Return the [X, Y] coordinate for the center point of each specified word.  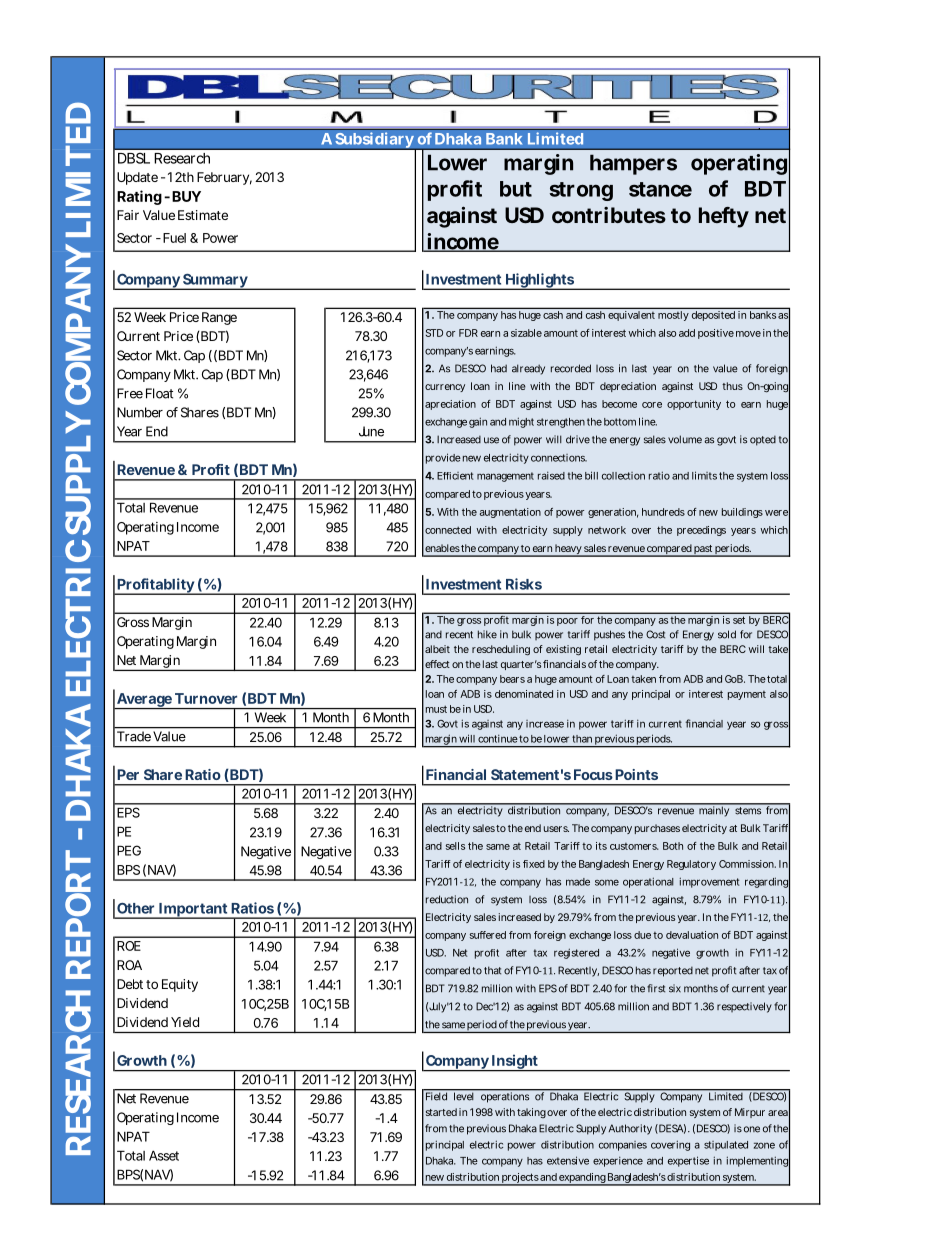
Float [159, 393]
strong [581, 191]
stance [660, 189]
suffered [488, 935]
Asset [164, 1155]
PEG [129, 850]
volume [685, 439]
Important [193, 911]
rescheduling [501, 650]
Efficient [455, 476]
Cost [655, 634]
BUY [186, 196]
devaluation [692, 935]
